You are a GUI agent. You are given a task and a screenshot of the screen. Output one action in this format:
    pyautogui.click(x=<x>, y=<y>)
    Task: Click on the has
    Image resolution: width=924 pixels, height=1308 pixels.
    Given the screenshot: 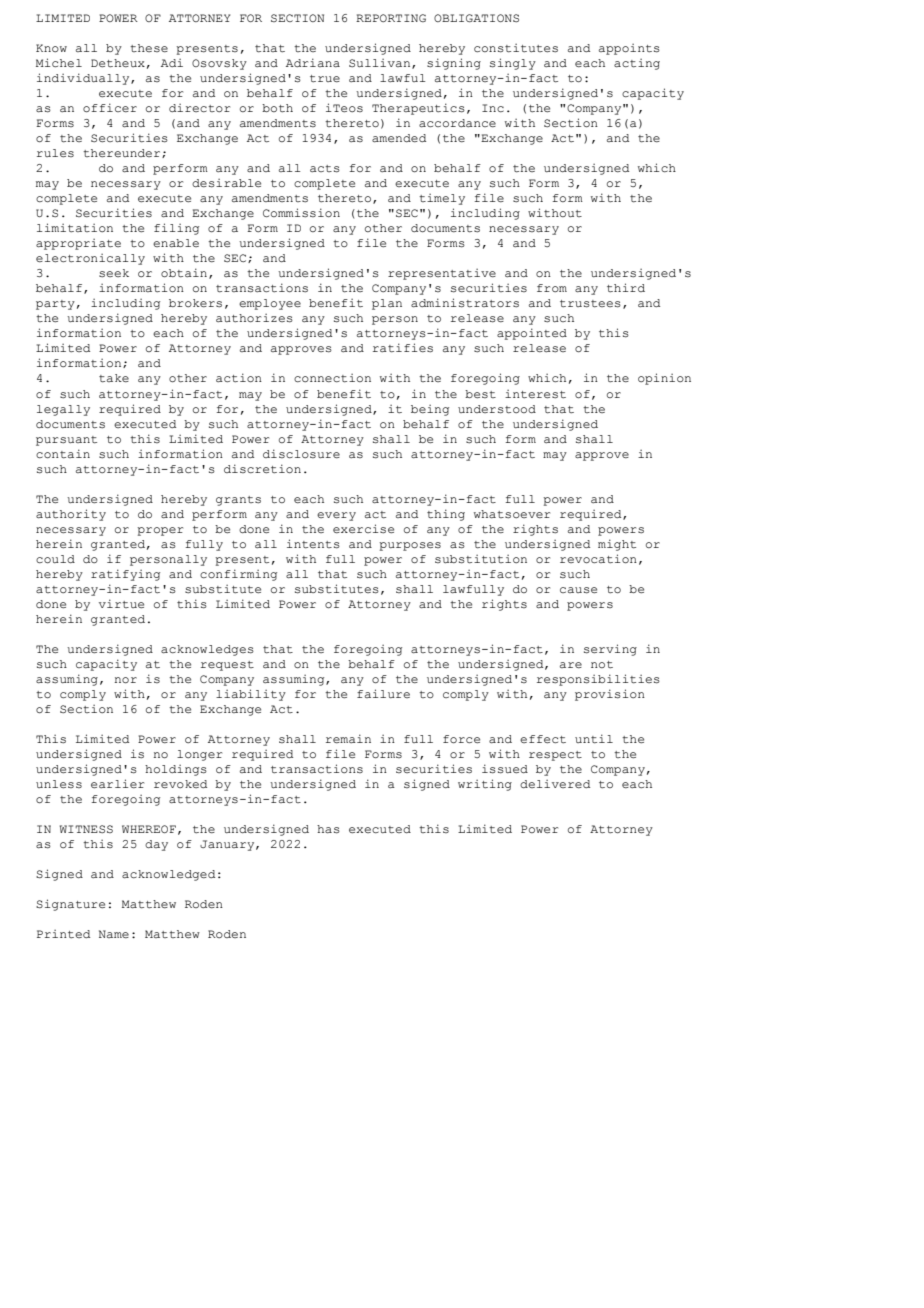 What is the action you would take?
    pyautogui.click(x=328, y=829)
